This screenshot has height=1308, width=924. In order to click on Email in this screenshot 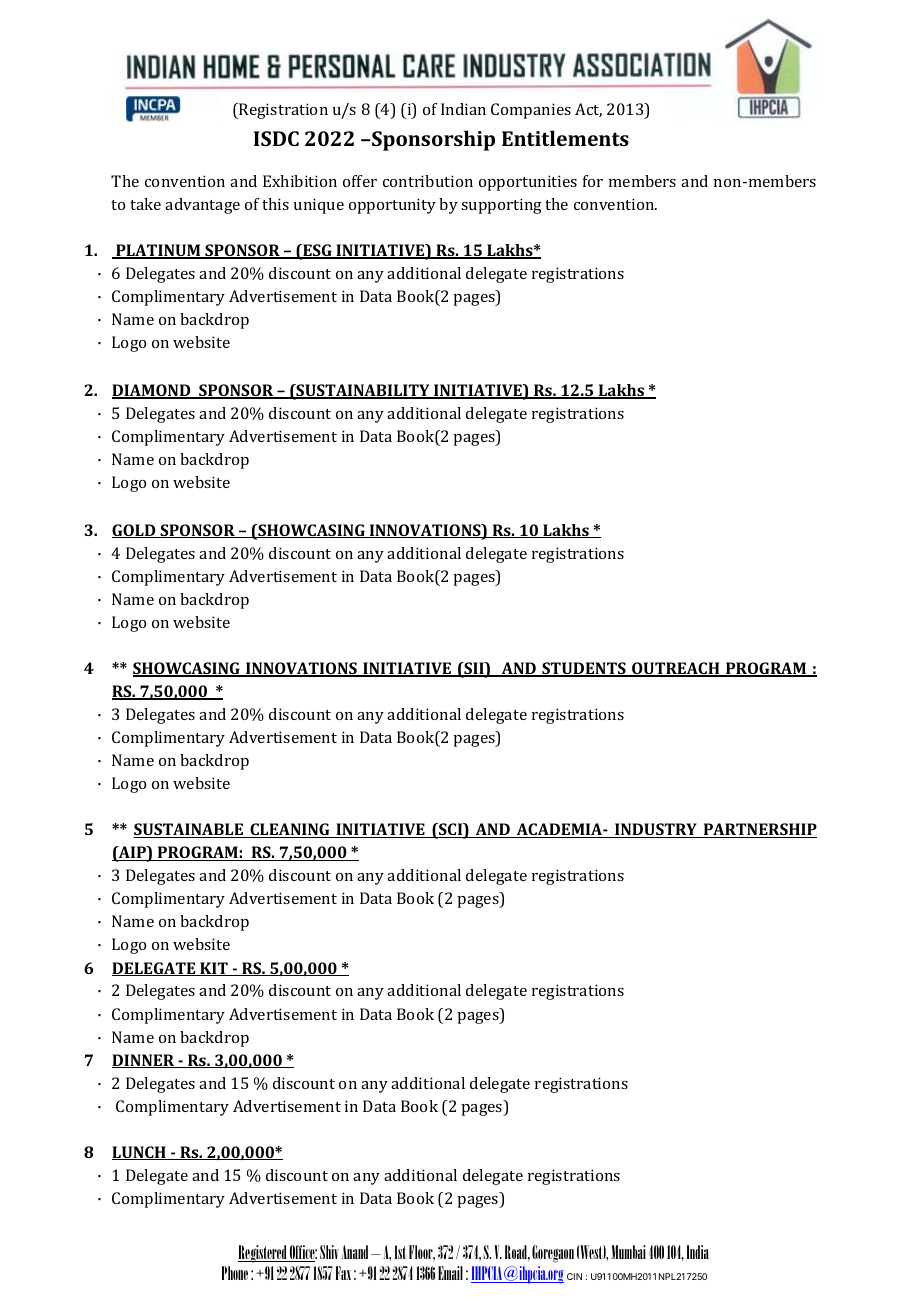, I will do `click(450, 1273)`.
